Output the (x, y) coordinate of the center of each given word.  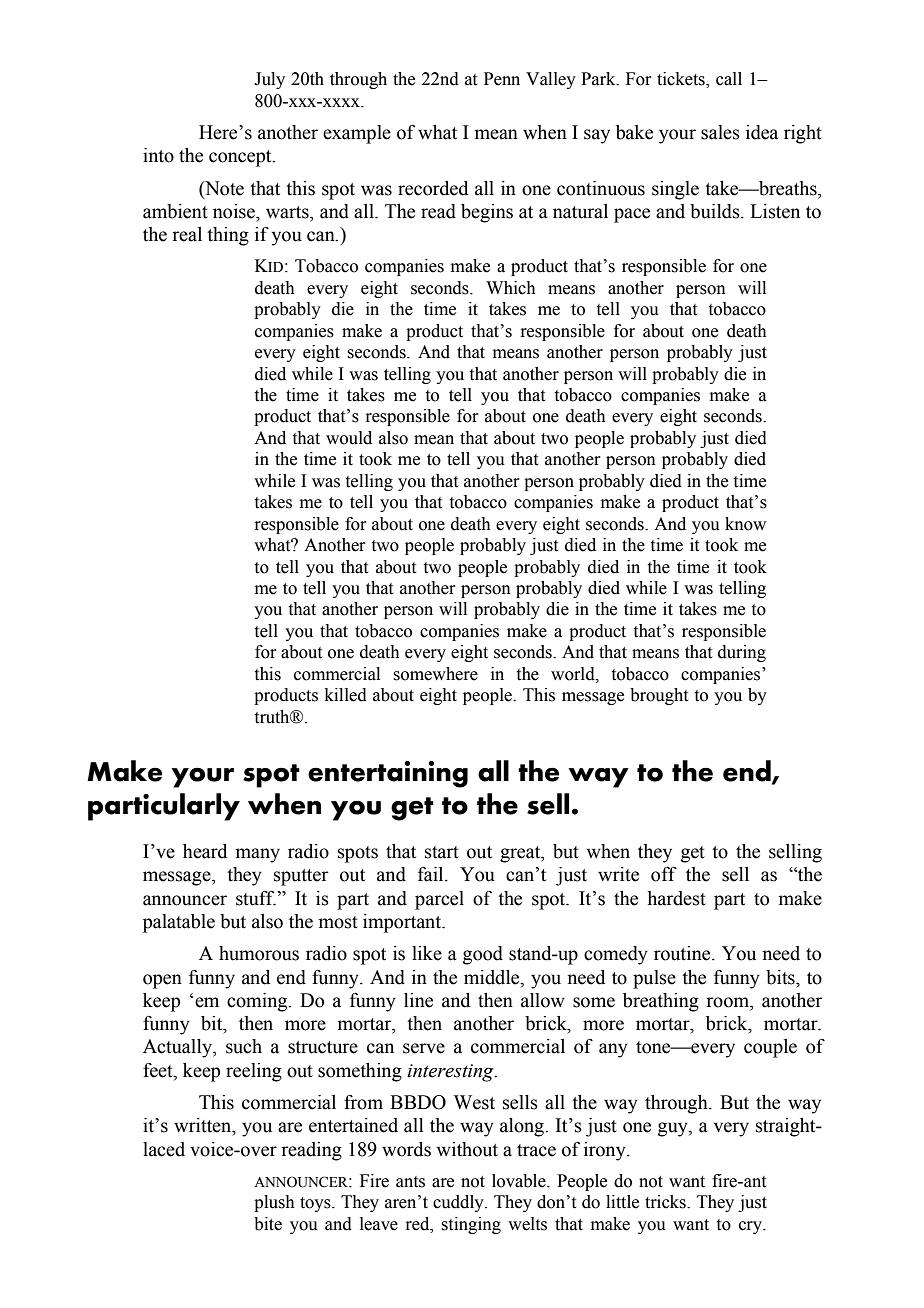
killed (346, 695)
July (269, 80)
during (742, 653)
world (574, 674)
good (483, 955)
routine (683, 953)
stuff (256, 898)
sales (720, 132)
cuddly (459, 1203)
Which (511, 288)
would (349, 438)
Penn (502, 79)
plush (274, 1203)
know (745, 524)
